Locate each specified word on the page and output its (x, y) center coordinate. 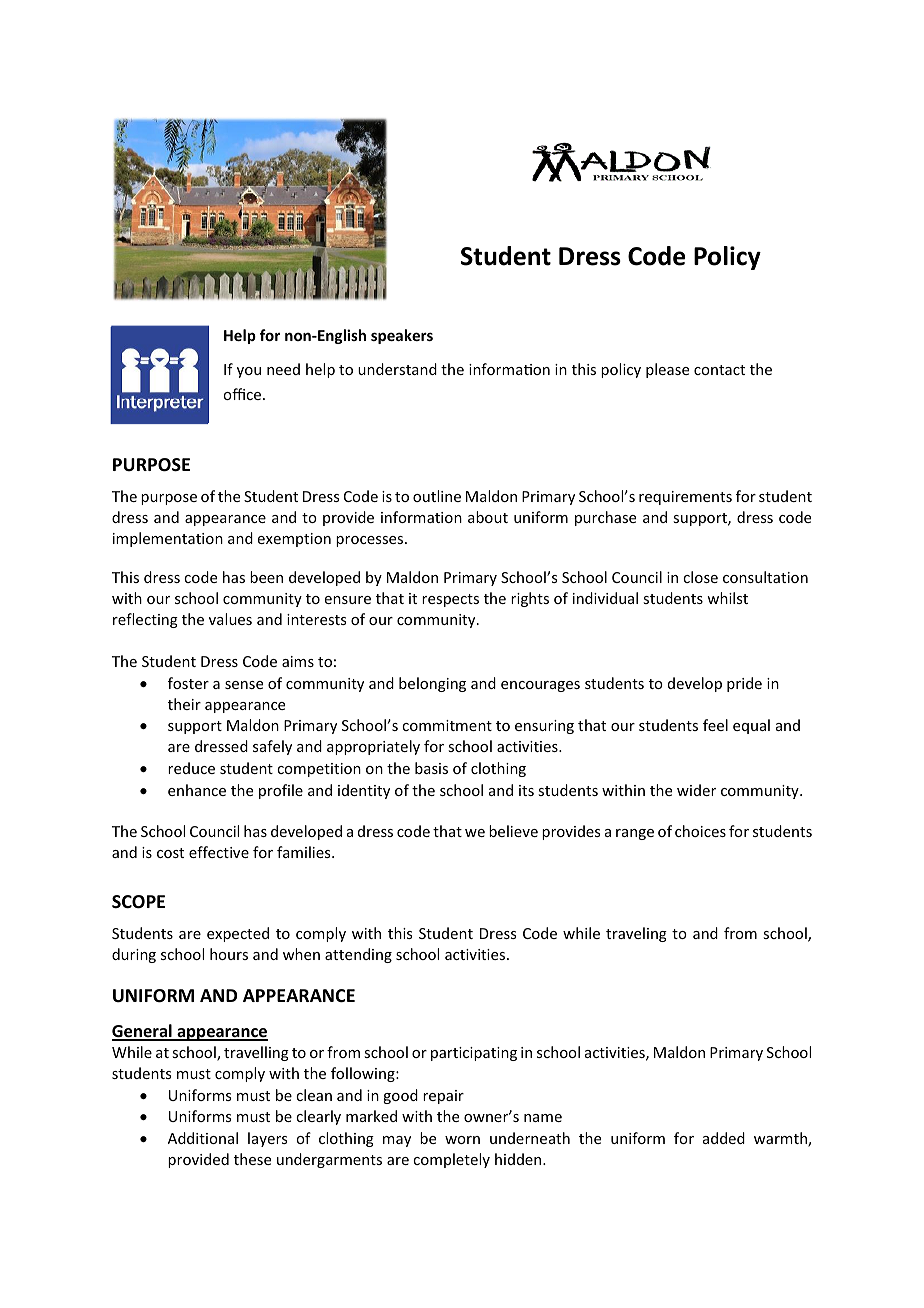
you (249, 372)
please (667, 370)
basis (431, 768)
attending (358, 955)
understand (397, 369)
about (488, 517)
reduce (191, 768)
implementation (168, 539)
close (700, 577)
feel (715, 725)
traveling (636, 934)
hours (229, 954)
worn (462, 1140)
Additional (203, 1138)
